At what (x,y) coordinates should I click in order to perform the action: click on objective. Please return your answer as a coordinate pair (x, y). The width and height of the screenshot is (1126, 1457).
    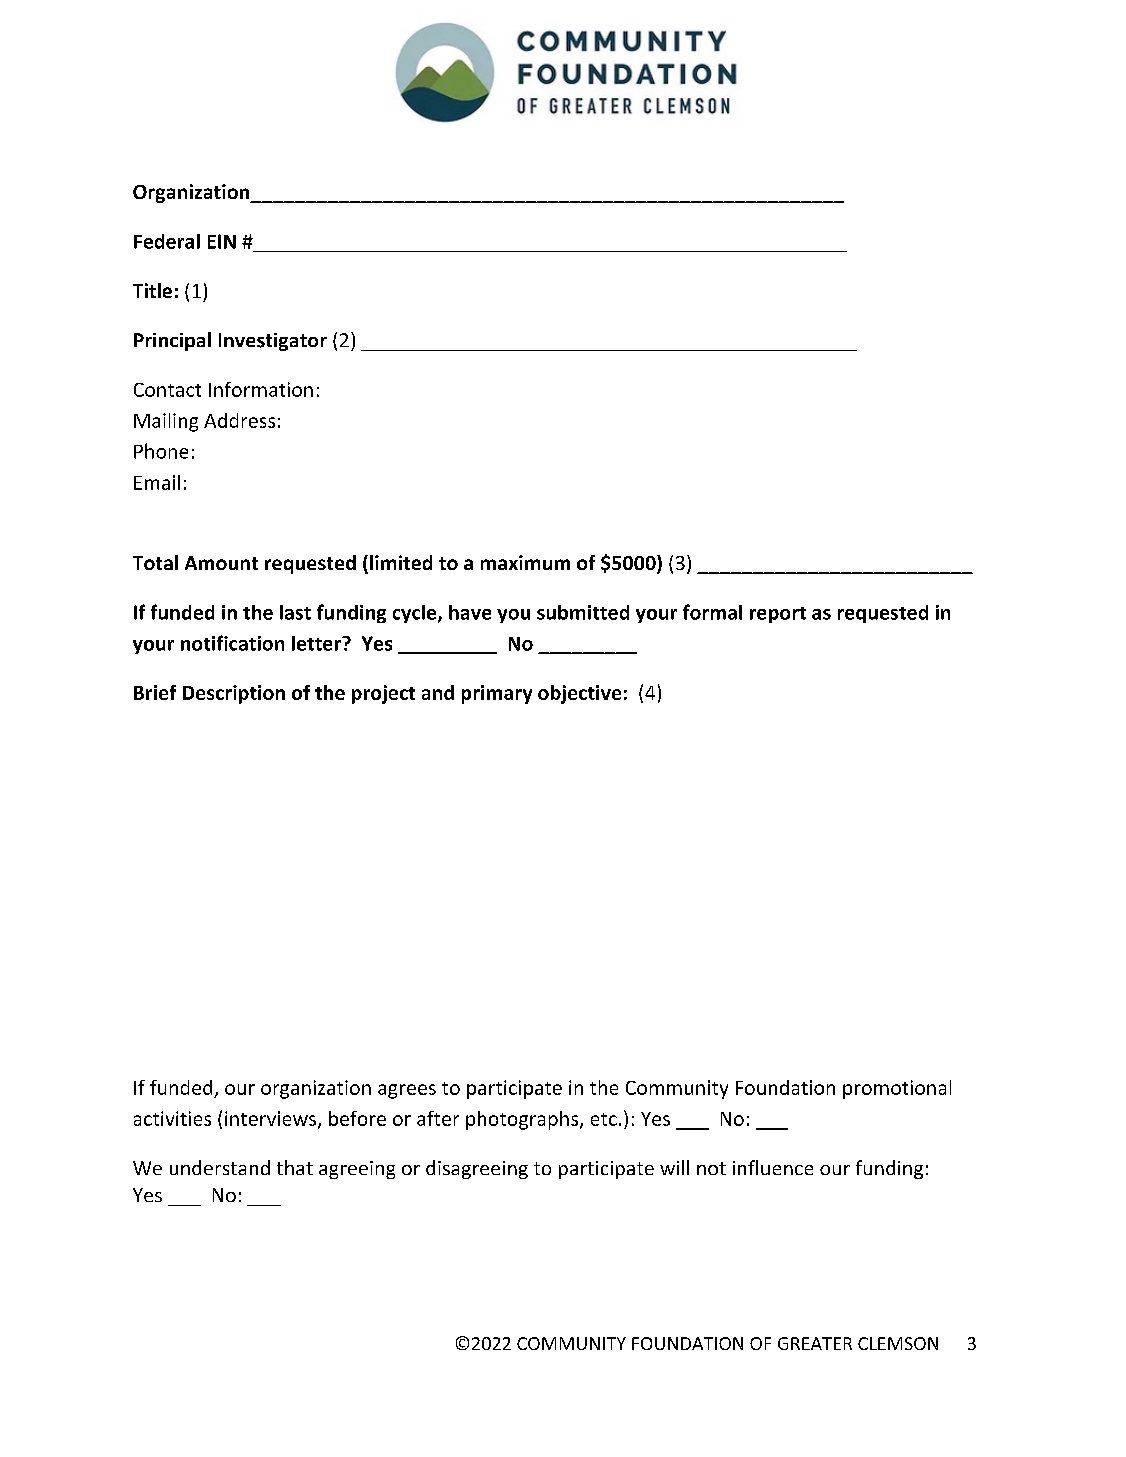
    Looking at the image, I should click on (579, 694).
